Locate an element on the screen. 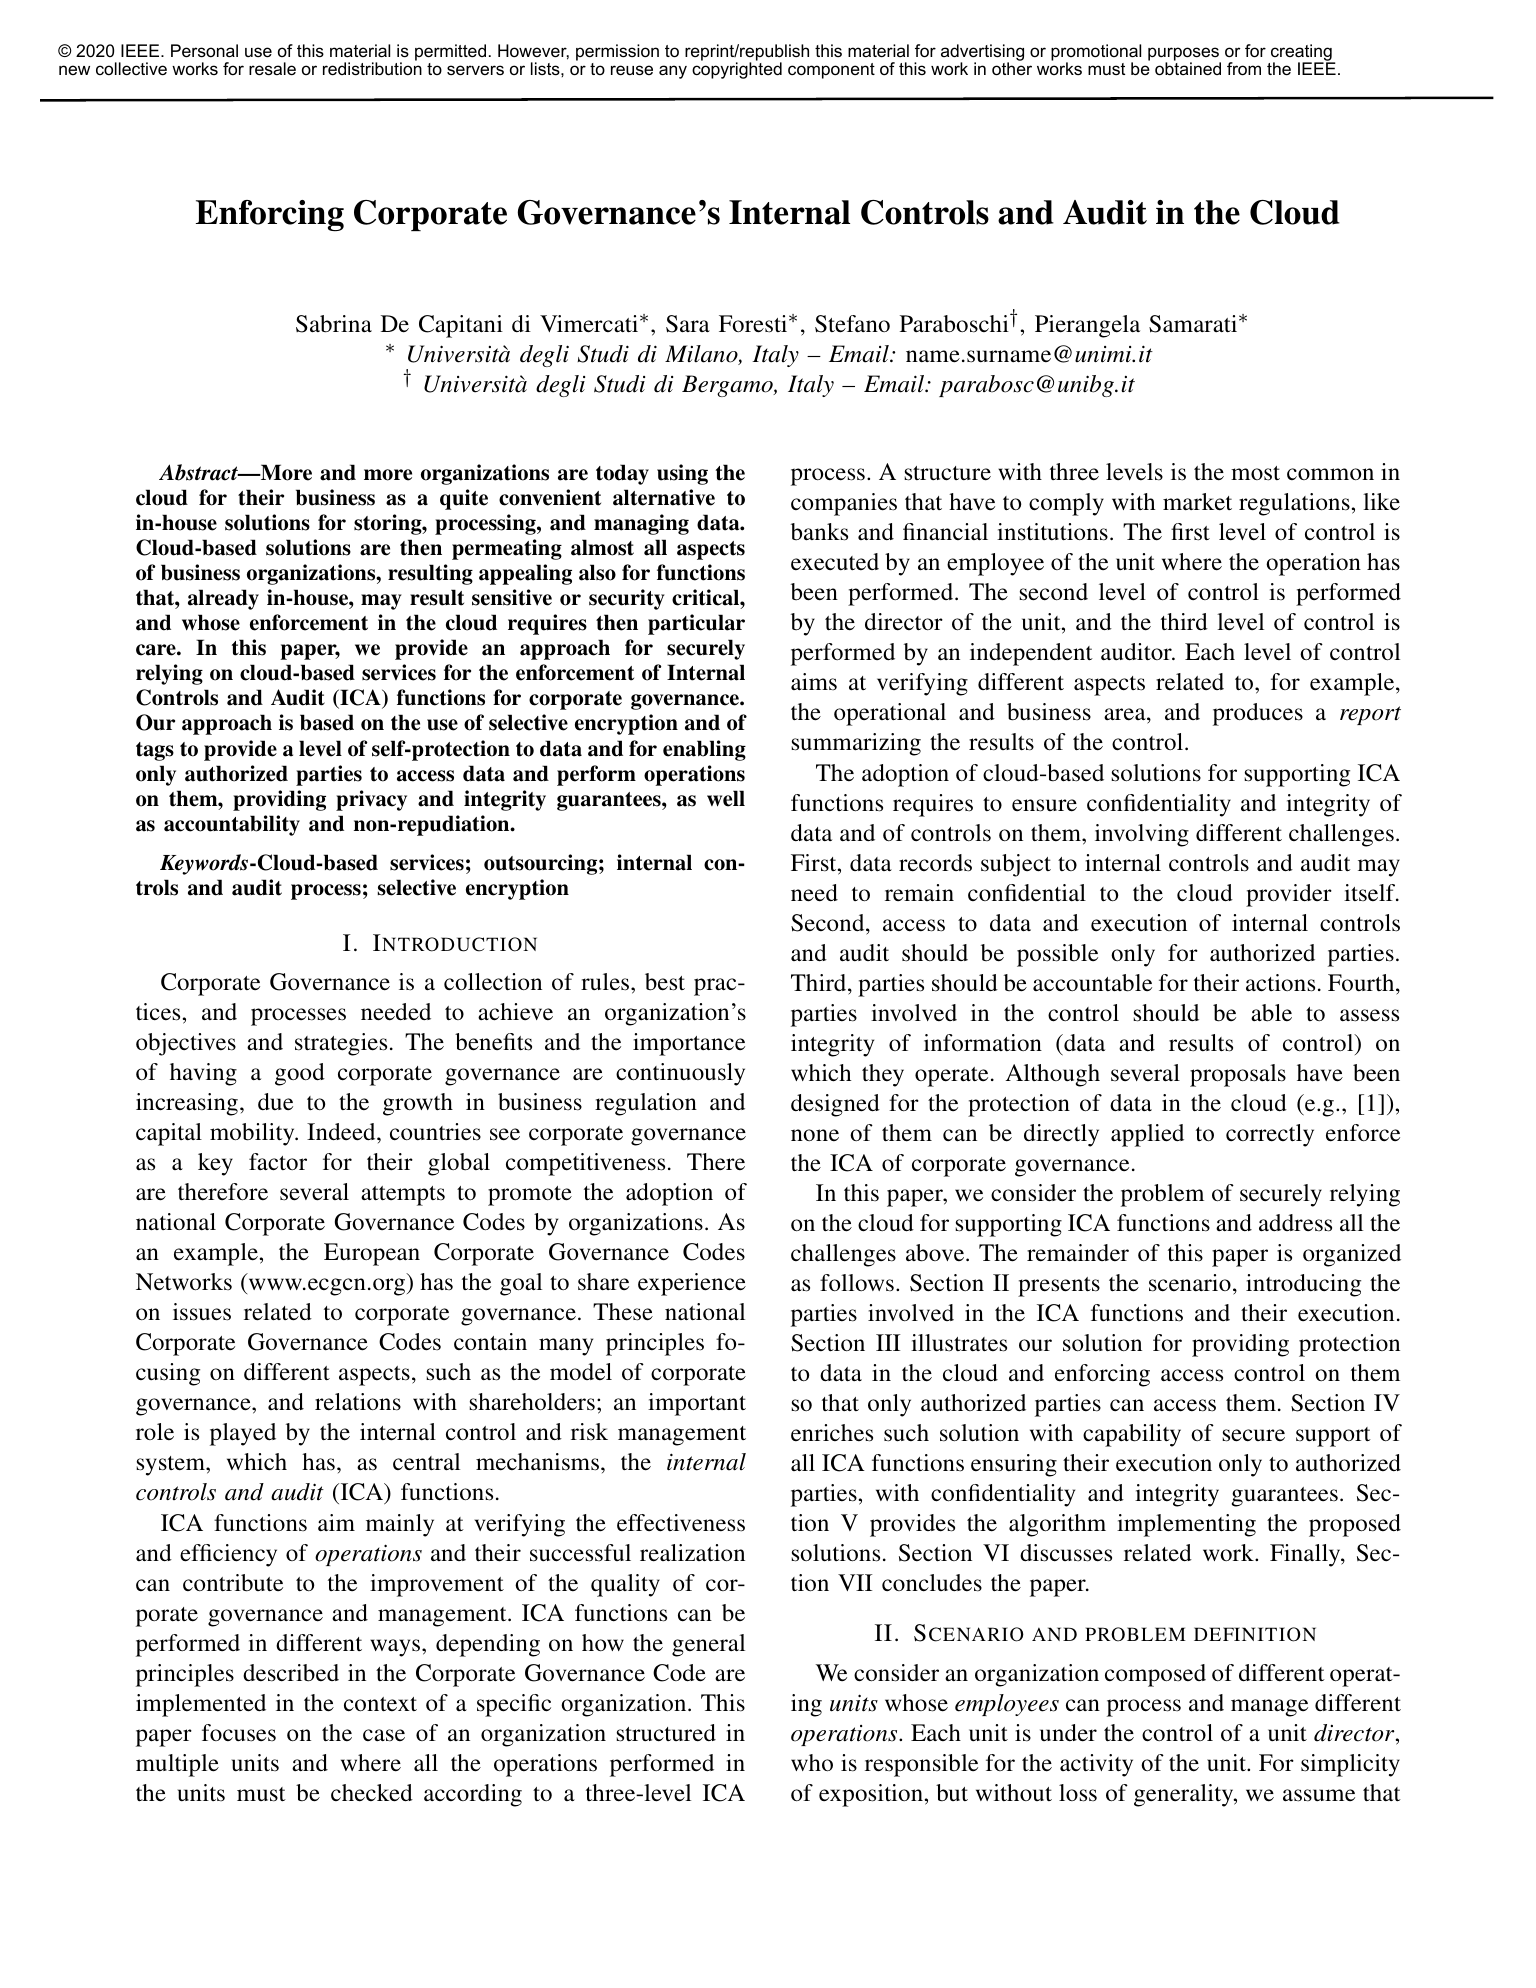  experience is located at coordinates (692, 1284).
